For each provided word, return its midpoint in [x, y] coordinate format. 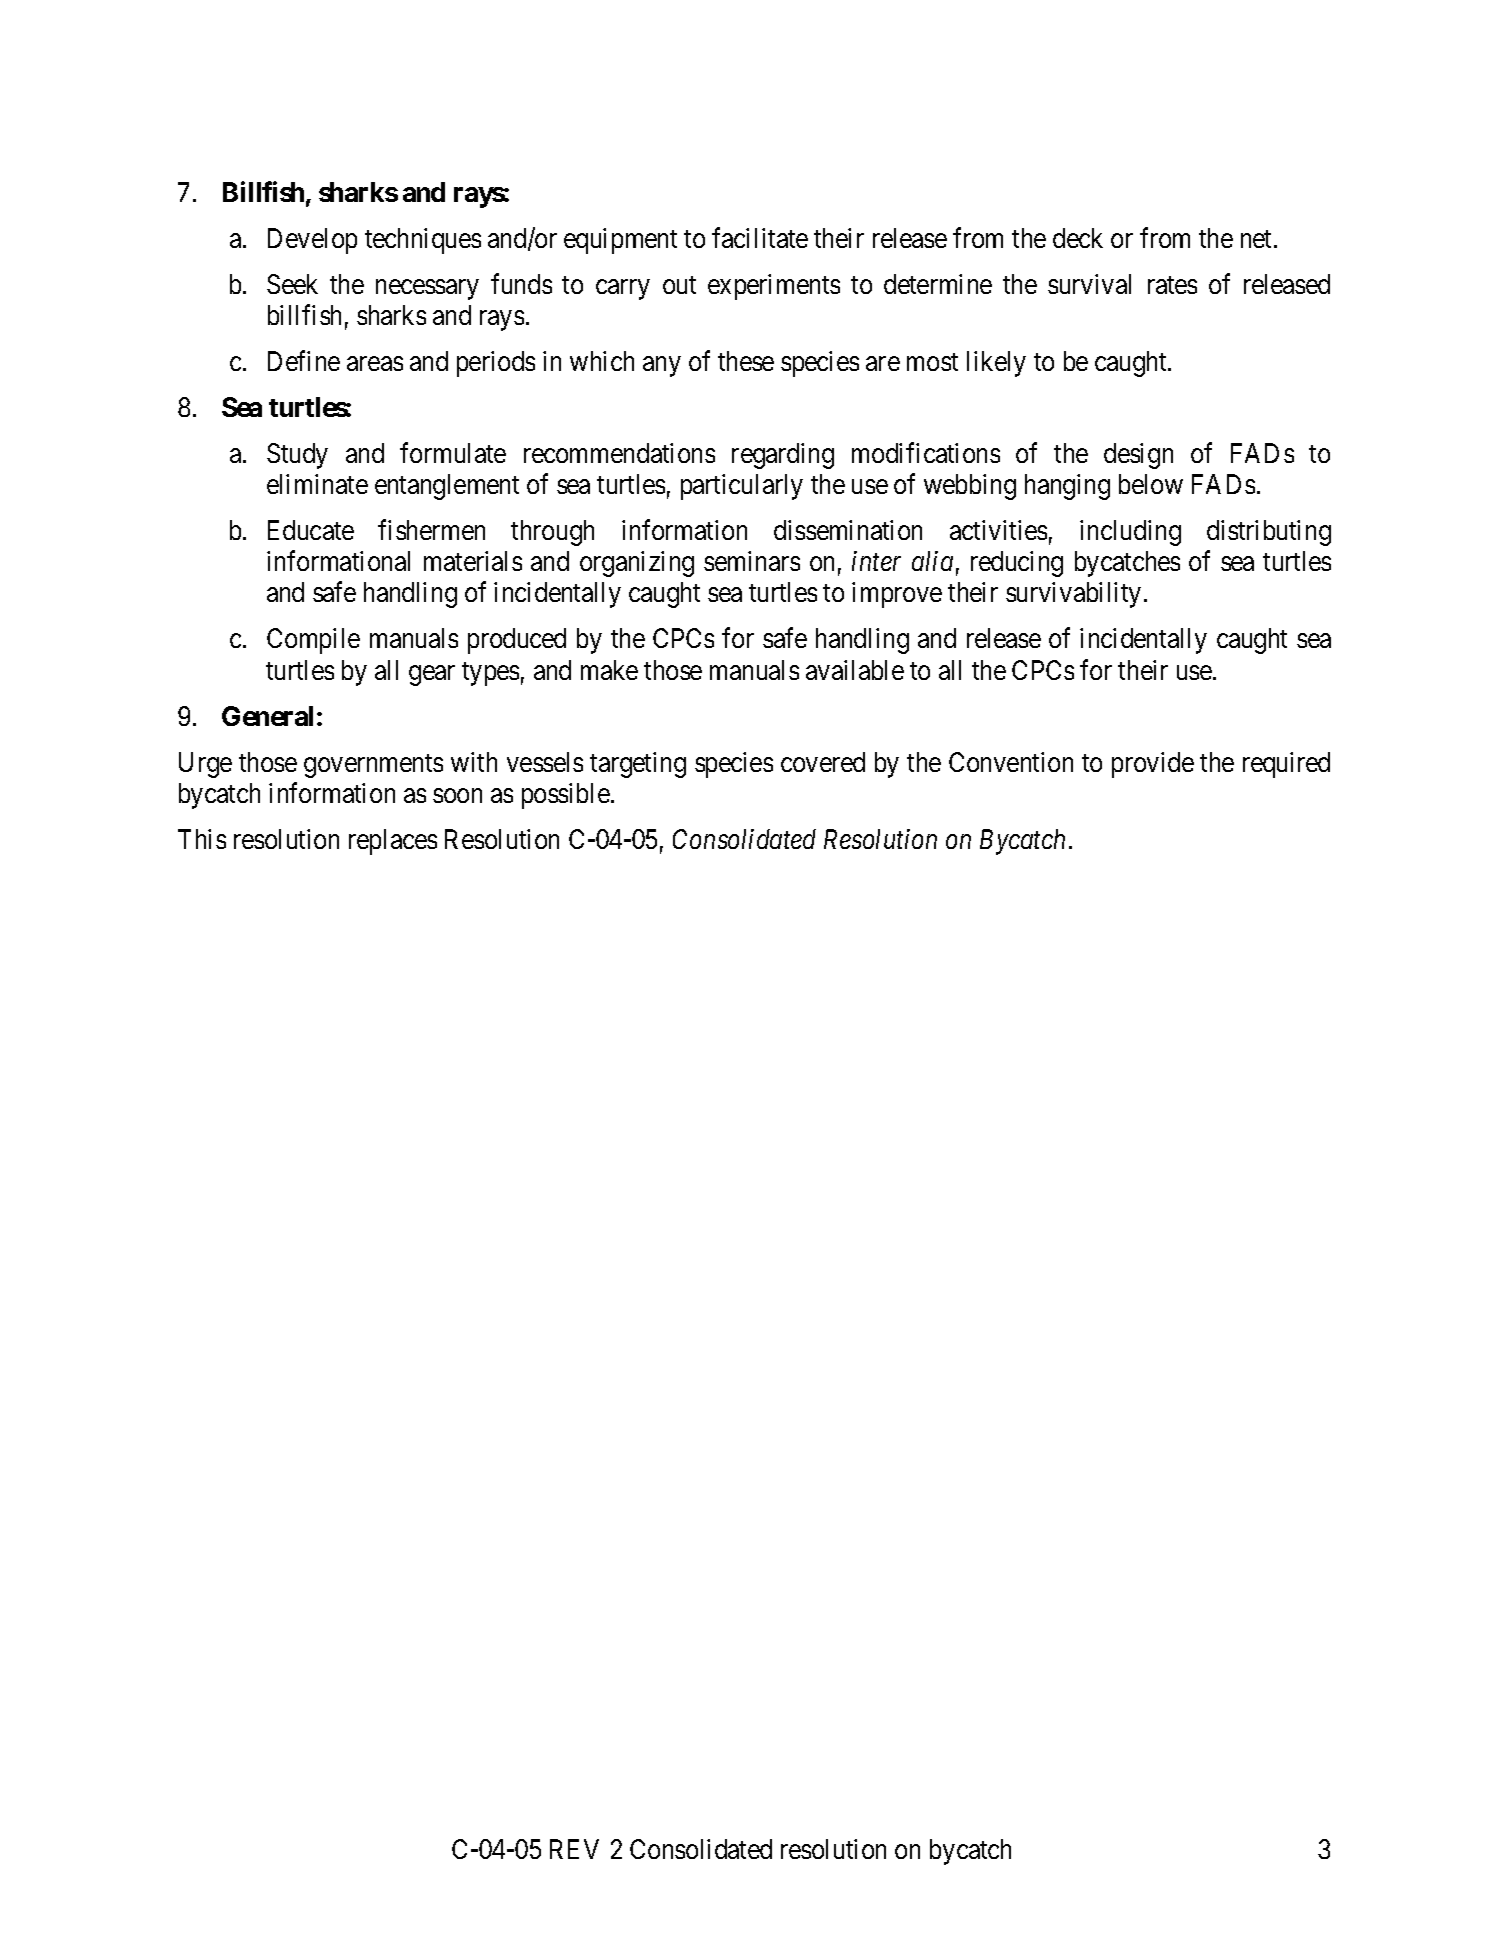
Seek [292, 284]
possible [566, 796]
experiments [774, 287]
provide [1153, 765]
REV [574, 1849]
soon [457, 795]
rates [1172, 285]
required [1286, 765]
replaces [393, 842]
